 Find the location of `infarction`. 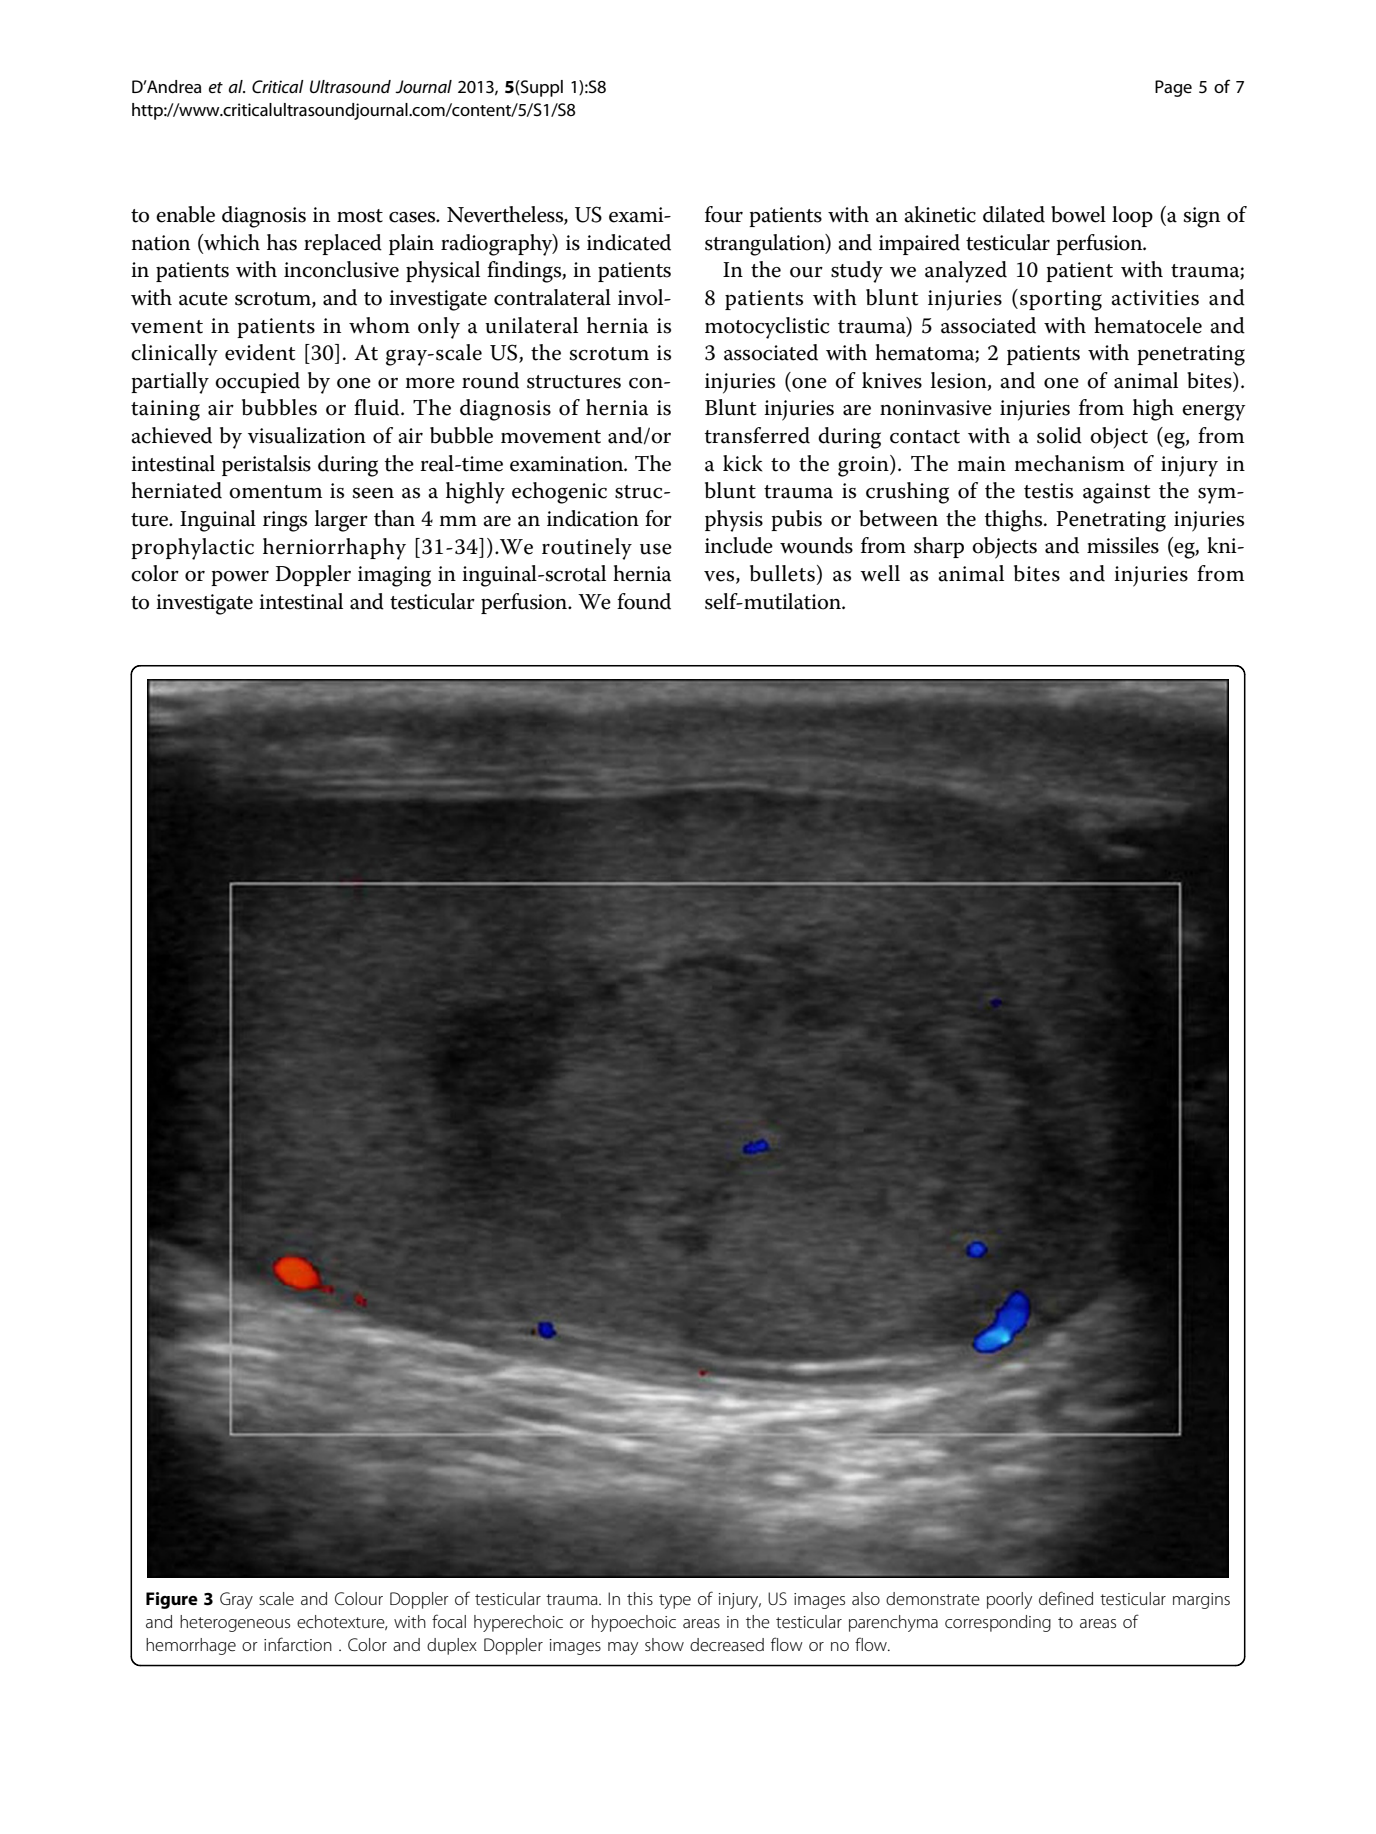

infarction is located at coordinates (298, 1644).
